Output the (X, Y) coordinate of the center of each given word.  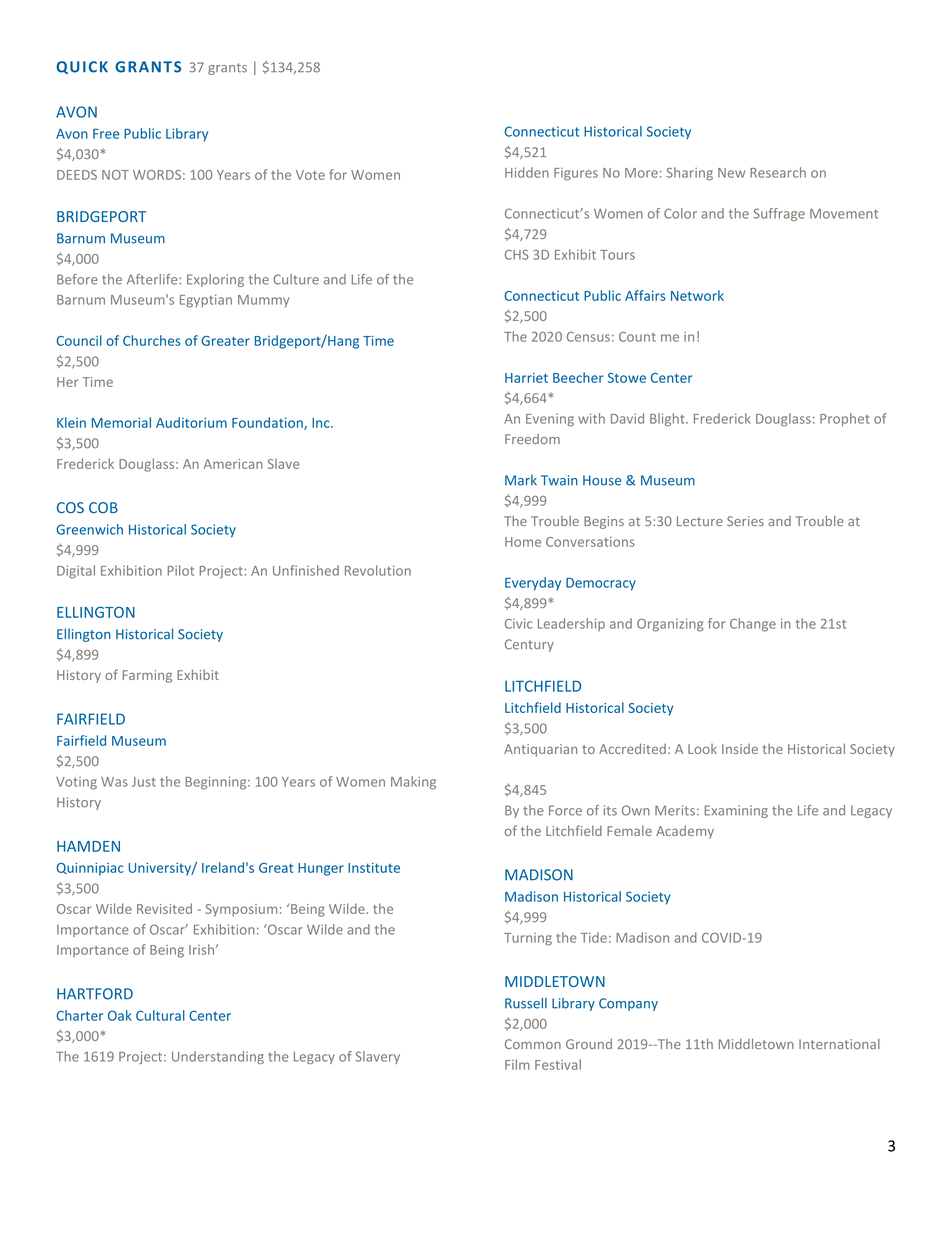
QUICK (82, 67)
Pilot (181, 570)
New (731, 173)
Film (517, 1064)
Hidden (527, 172)
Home (523, 542)
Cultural (160, 1015)
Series (745, 521)
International (839, 1044)
